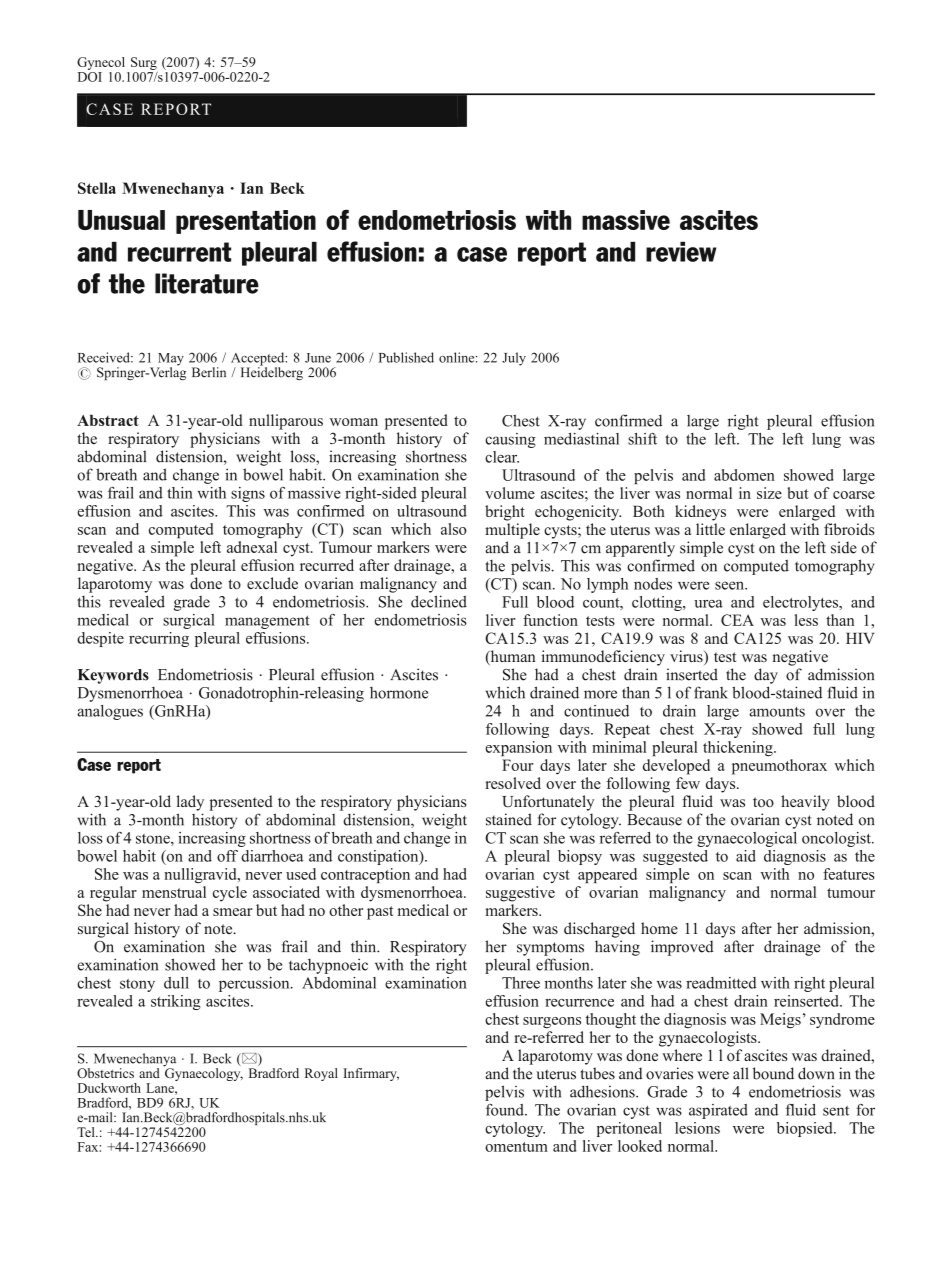  Describe the element at coordinates (159, 639) in the page. I see `recurring` at that location.
